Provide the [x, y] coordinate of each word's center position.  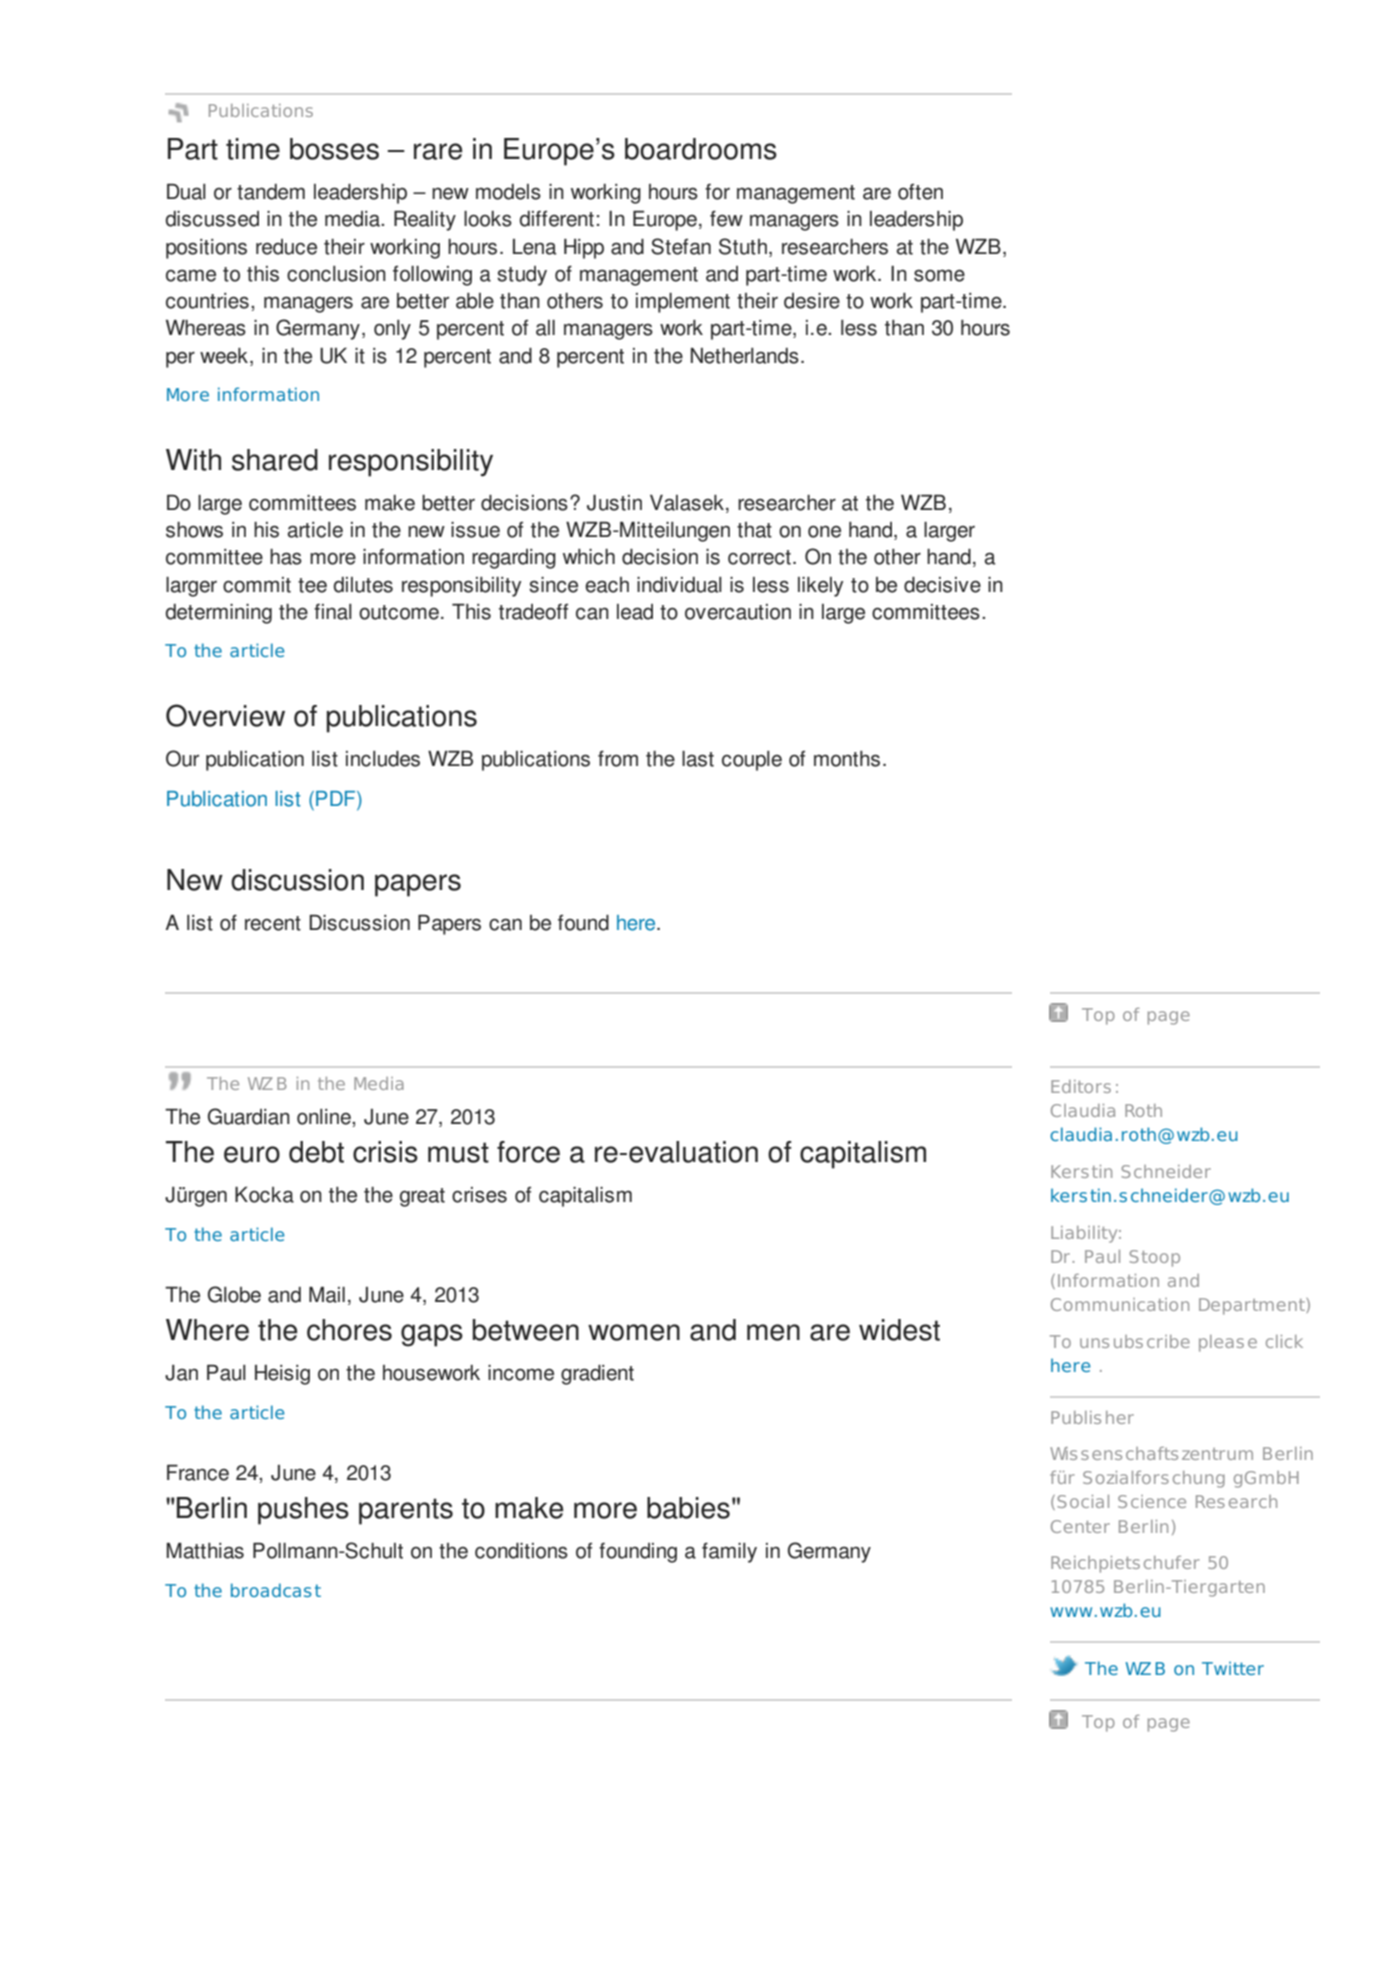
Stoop [1154, 1258]
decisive [942, 585]
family [729, 1552]
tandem [271, 192]
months [847, 759]
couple [752, 761]
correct [759, 557]
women [634, 1332]
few [726, 218]
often [920, 192]
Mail [327, 1295]
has [286, 557]
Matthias [205, 1551]
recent [273, 923]
